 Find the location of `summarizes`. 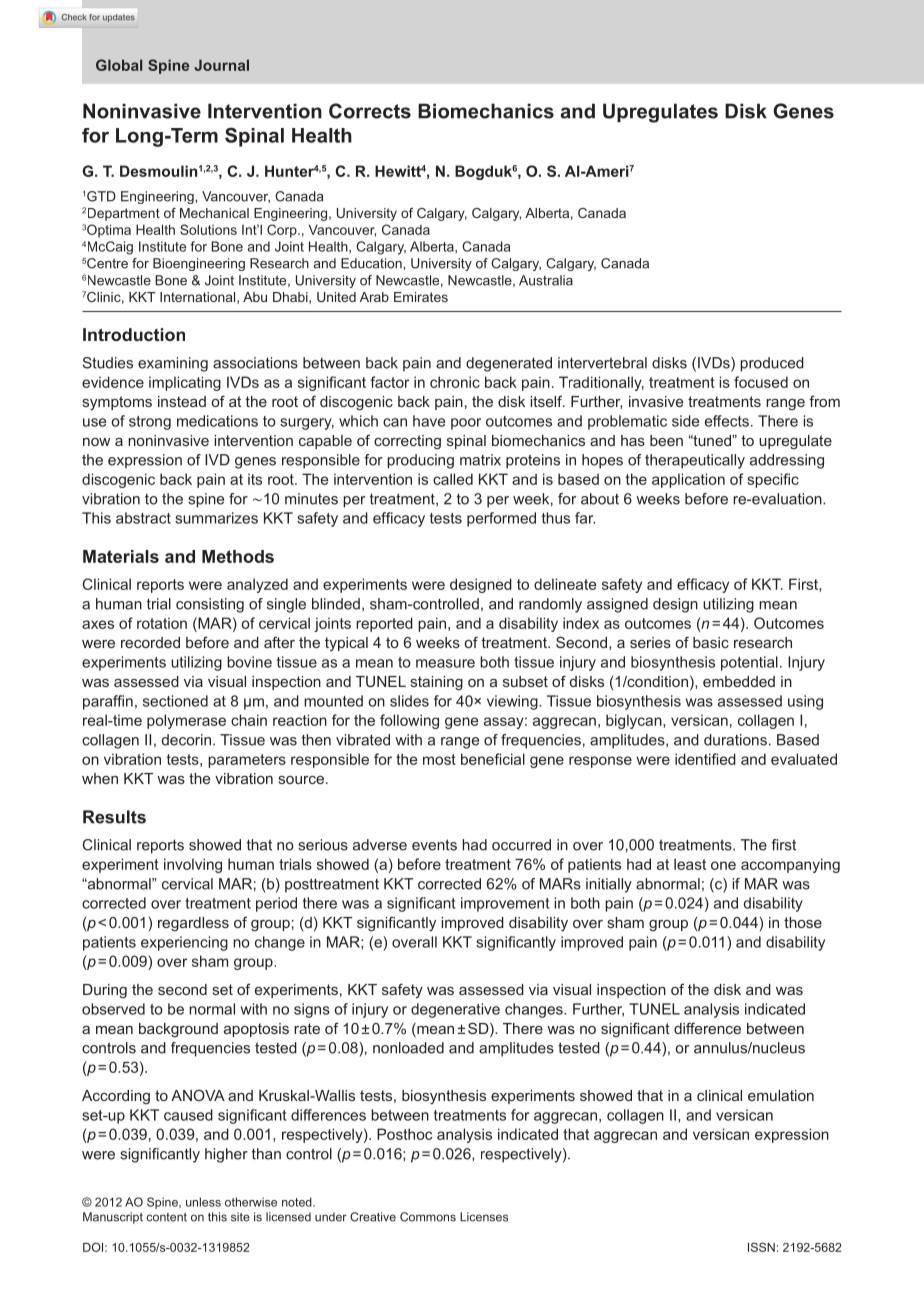

summarizes is located at coordinates (216, 518).
